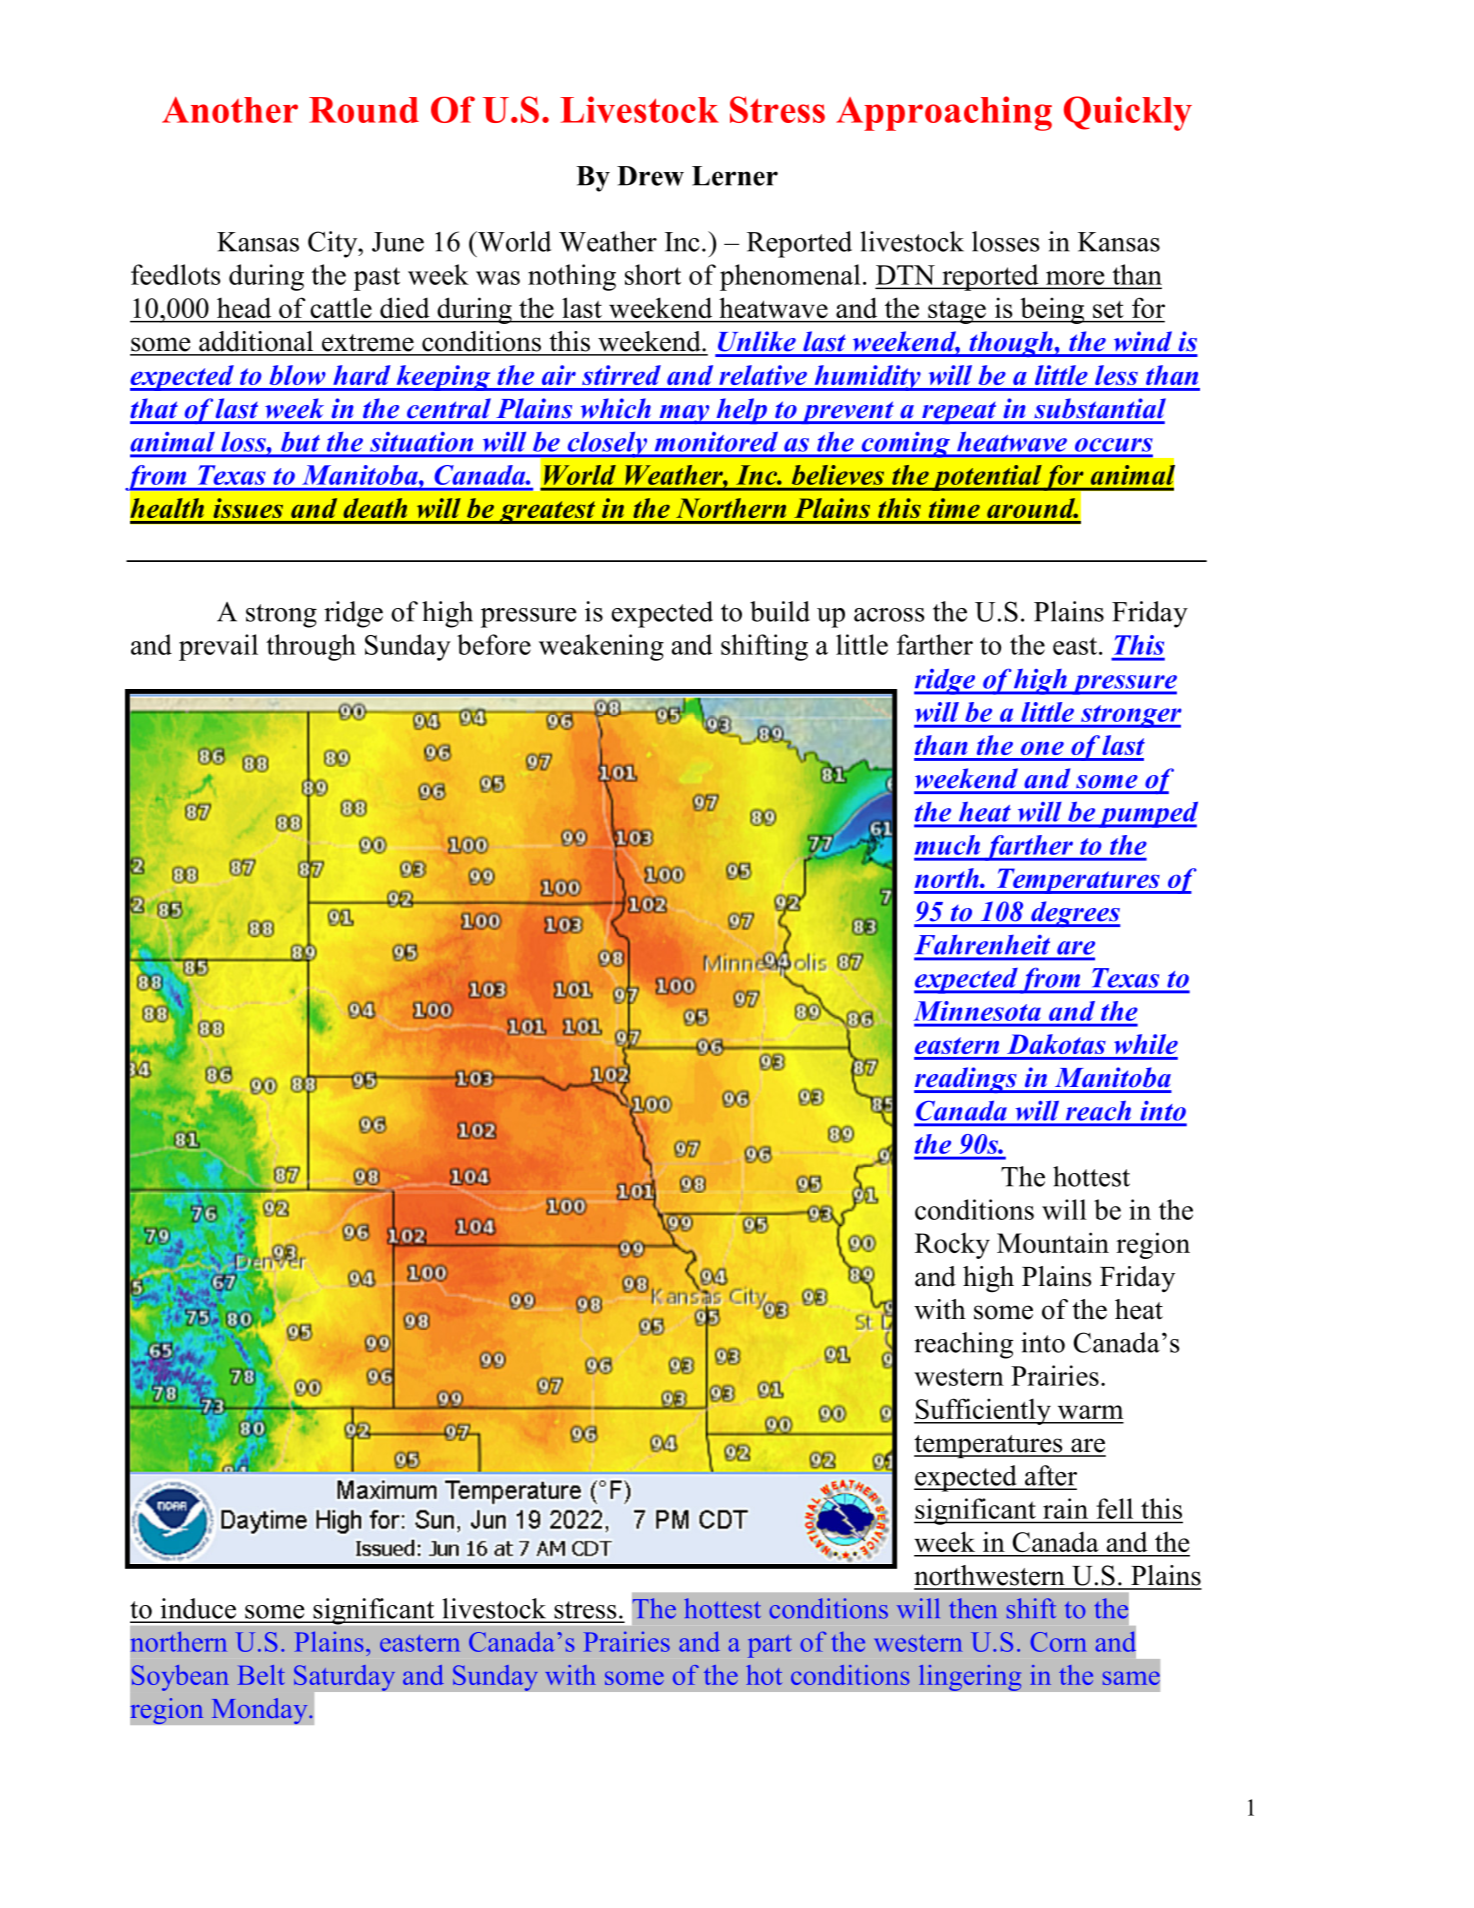  What do you see at coordinates (1074, 914) in the page?
I see `degrees` at bounding box center [1074, 914].
